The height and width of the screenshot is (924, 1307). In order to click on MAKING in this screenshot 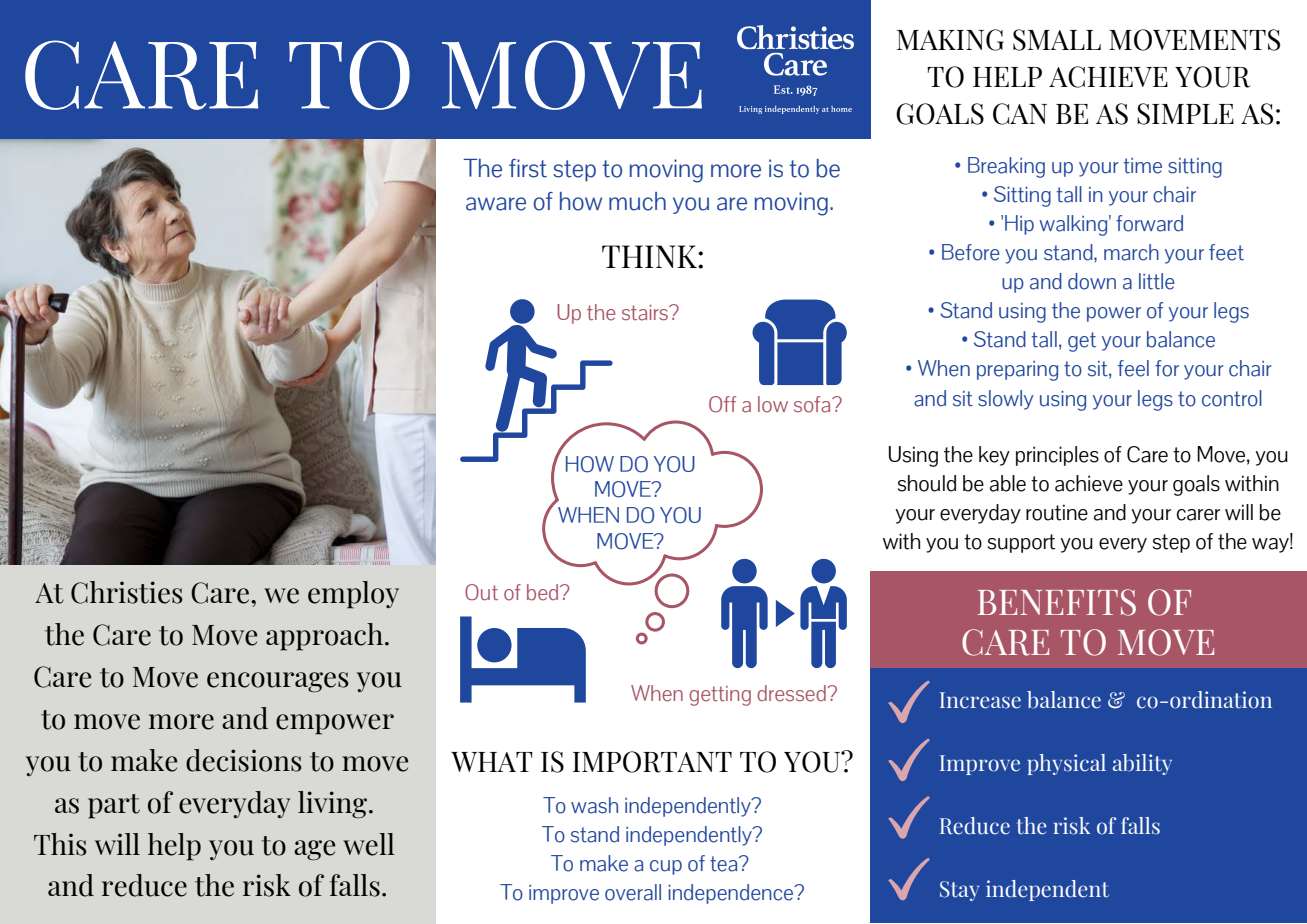, I will do `click(950, 40)`.
